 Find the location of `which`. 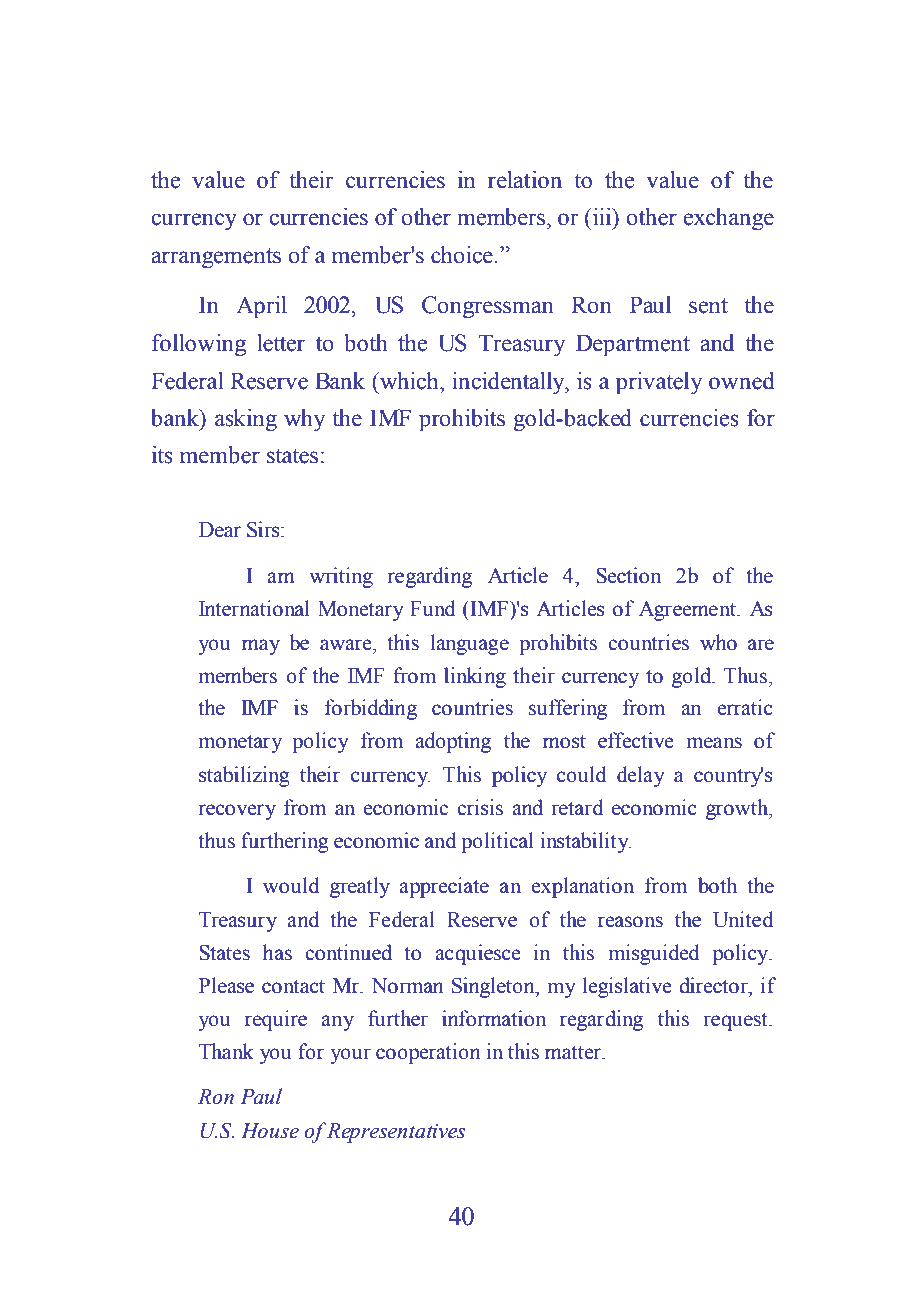

which is located at coordinates (409, 381).
